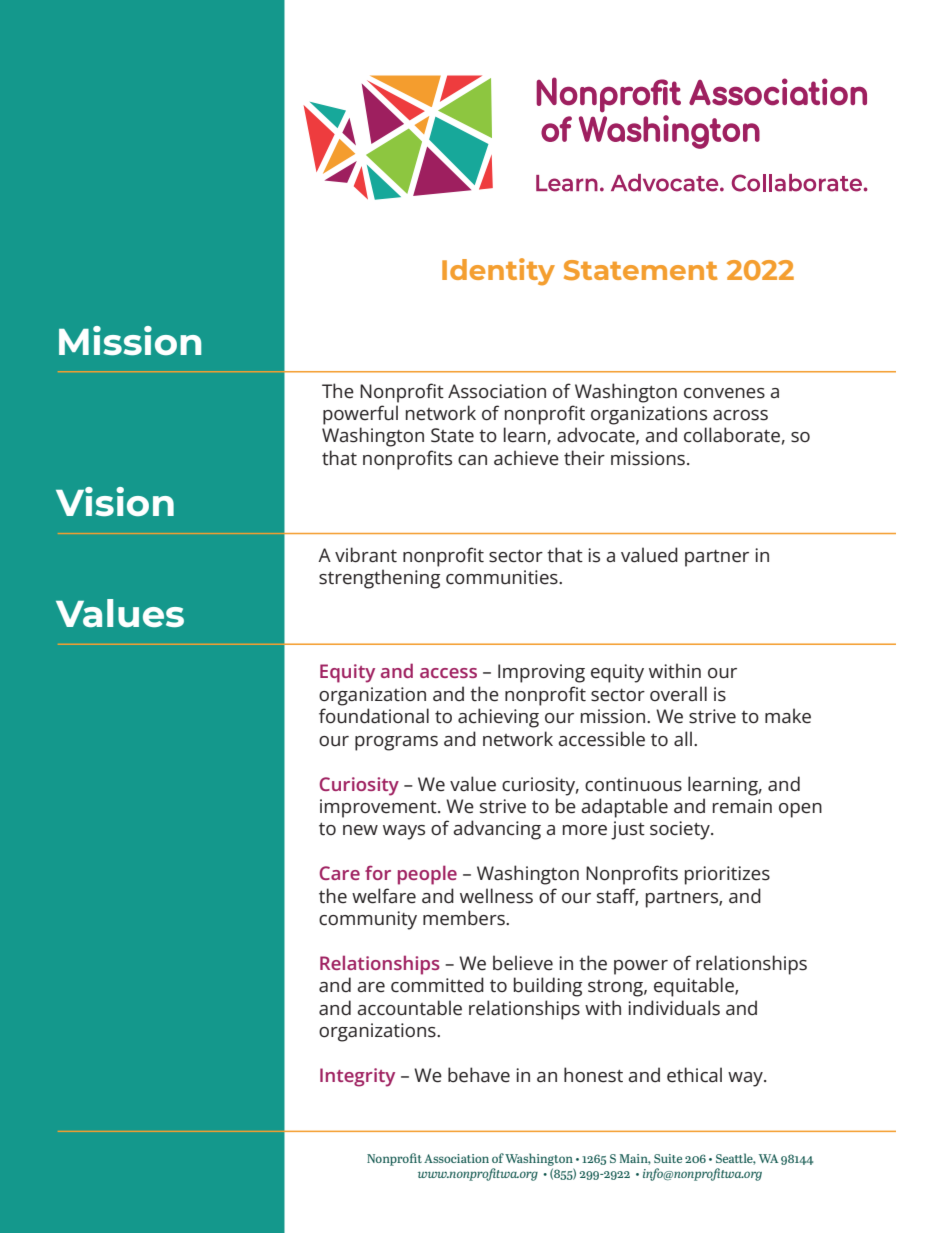  What do you see at coordinates (427, 875) in the screenshot?
I see `people` at bounding box center [427, 875].
